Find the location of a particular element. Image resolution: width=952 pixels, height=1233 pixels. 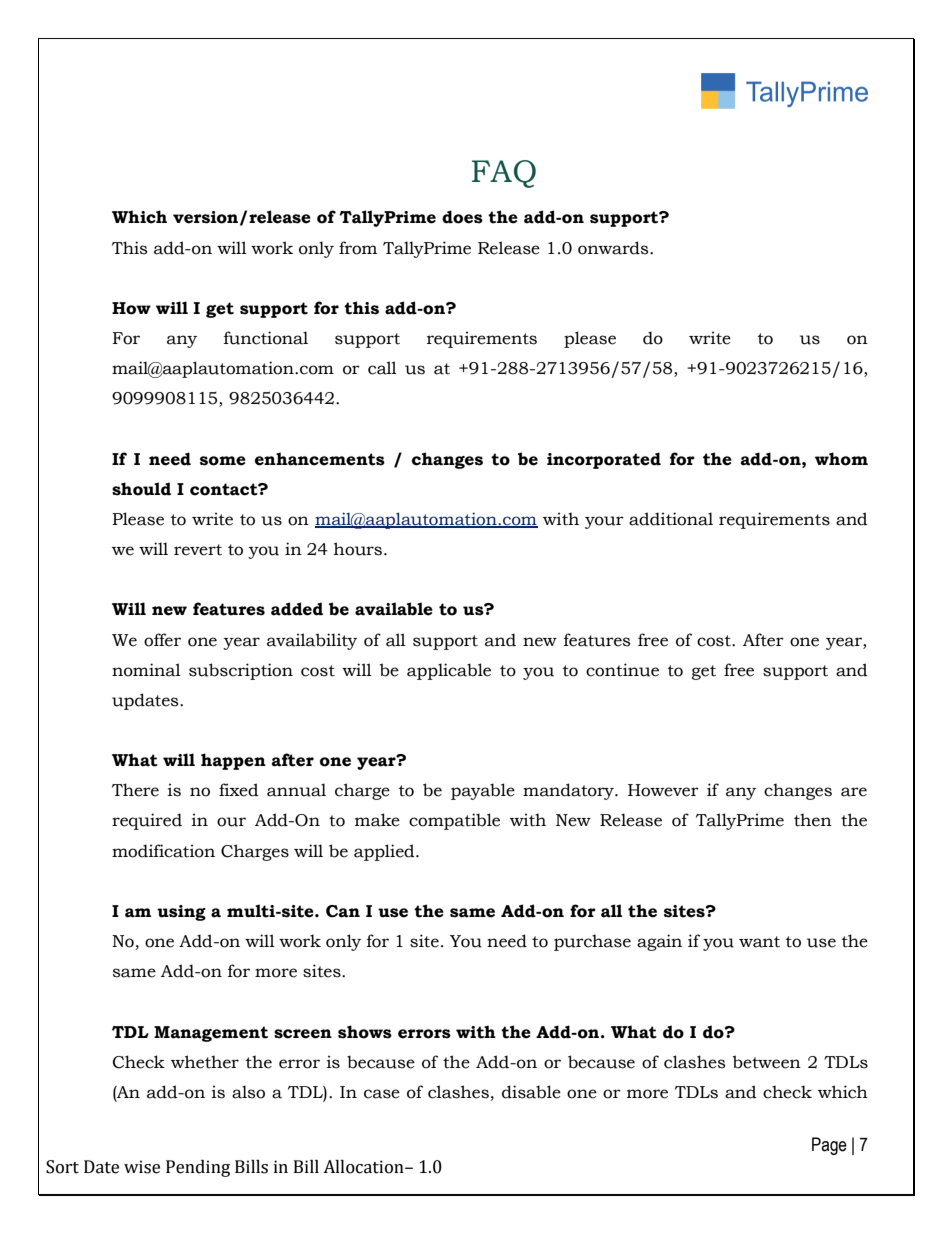

does is located at coordinates (462, 217).
